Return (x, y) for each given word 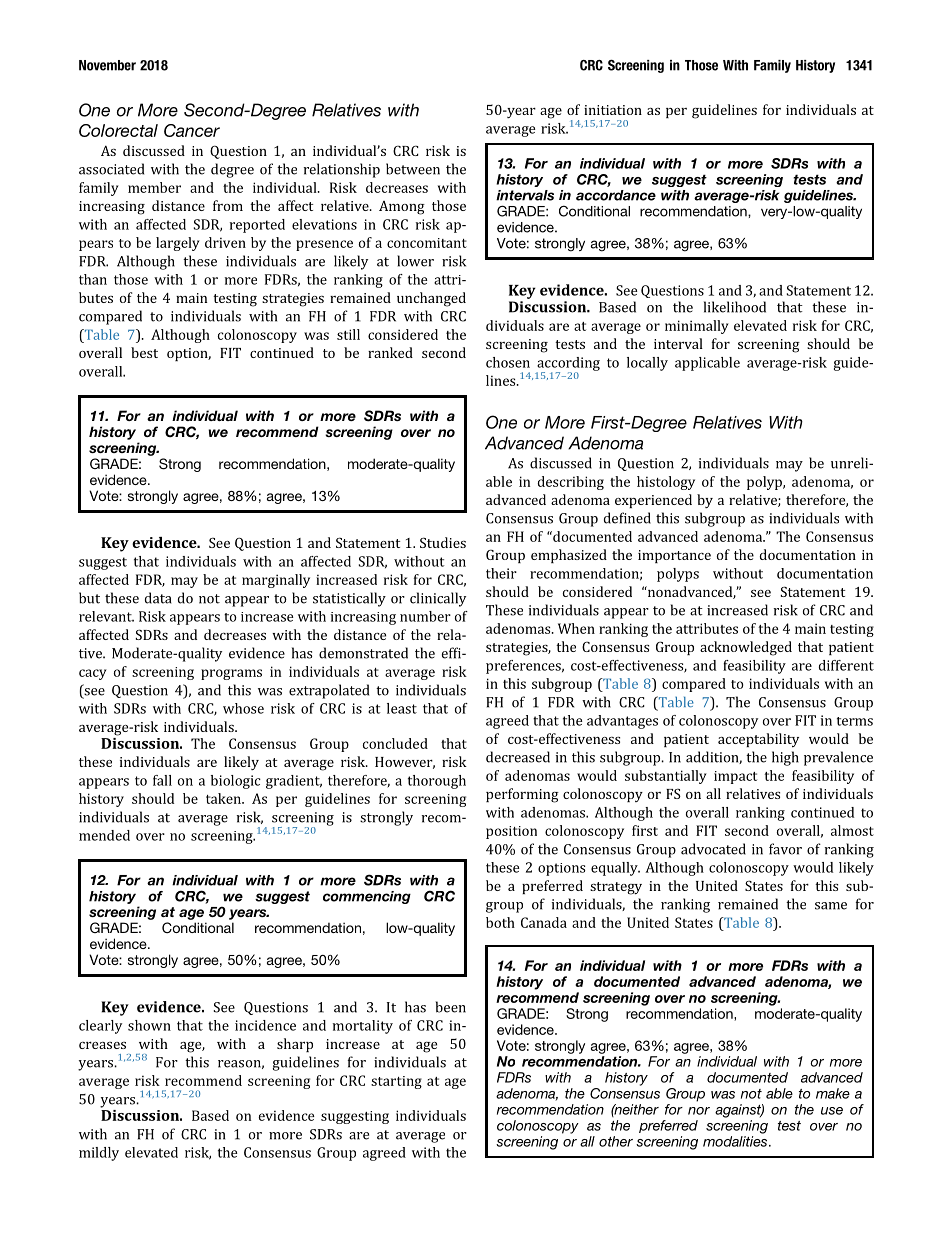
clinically (438, 599)
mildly (99, 1154)
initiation (613, 110)
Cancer (192, 130)
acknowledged (746, 648)
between (413, 169)
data (158, 598)
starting (396, 1082)
